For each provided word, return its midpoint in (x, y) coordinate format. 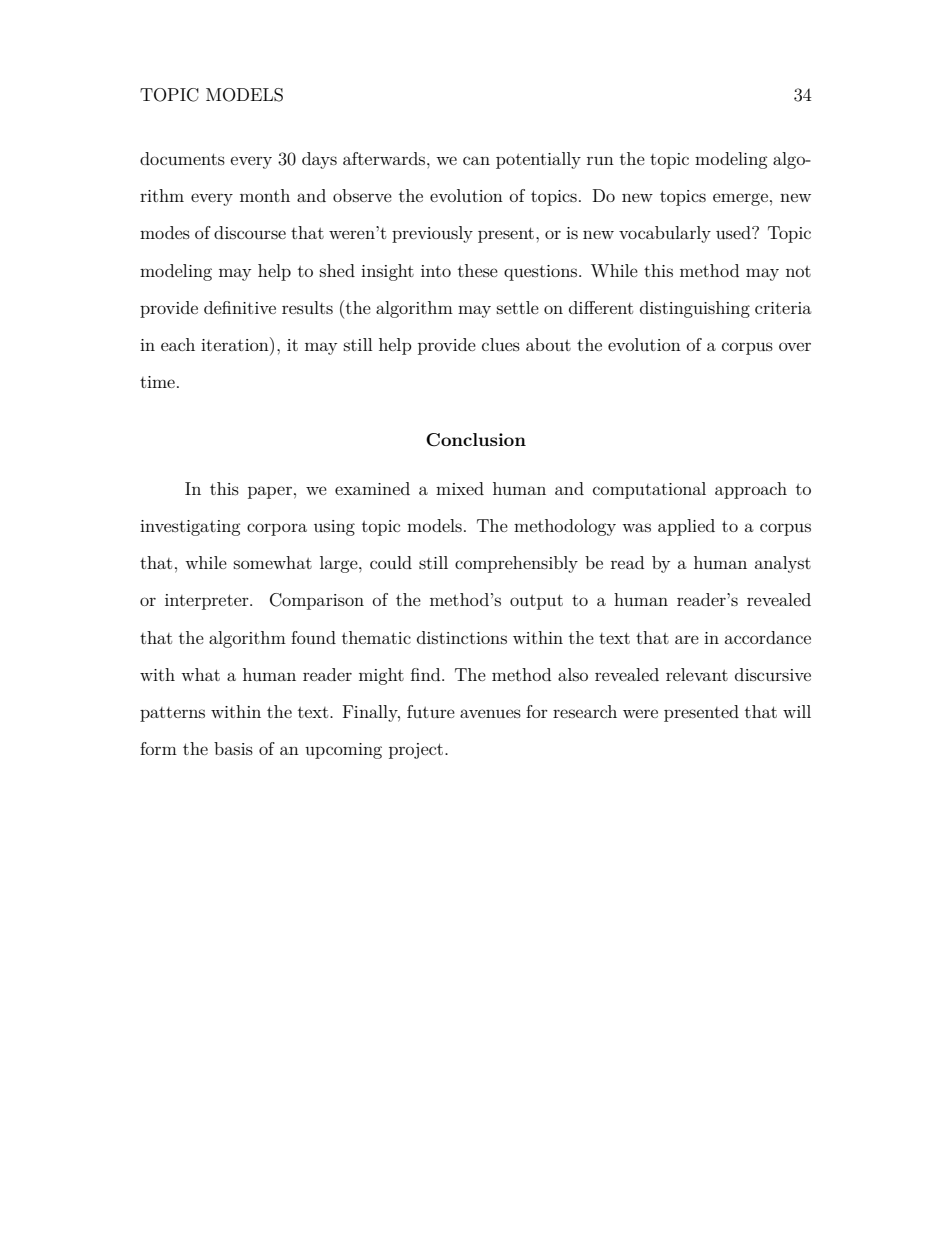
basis (233, 748)
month (265, 195)
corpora (277, 529)
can (476, 160)
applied (686, 527)
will (797, 711)
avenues (490, 713)
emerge (740, 199)
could (391, 562)
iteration (236, 344)
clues (501, 344)
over (795, 346)
